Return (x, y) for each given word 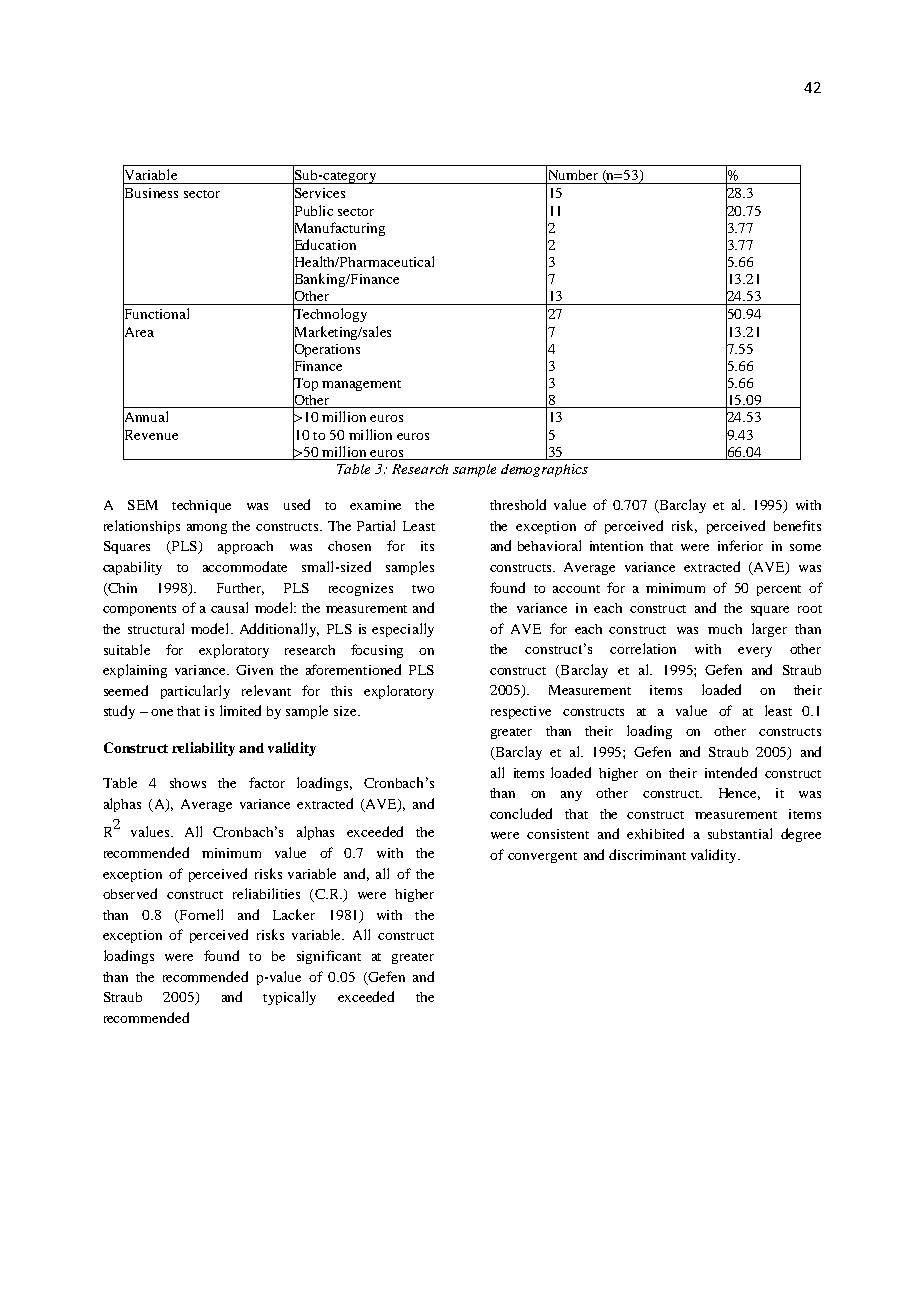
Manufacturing (339, 229)
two (423, 589)
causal (229, 607)
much (725, 629)
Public (313, 211)
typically (289, 998)
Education (324, 245)
